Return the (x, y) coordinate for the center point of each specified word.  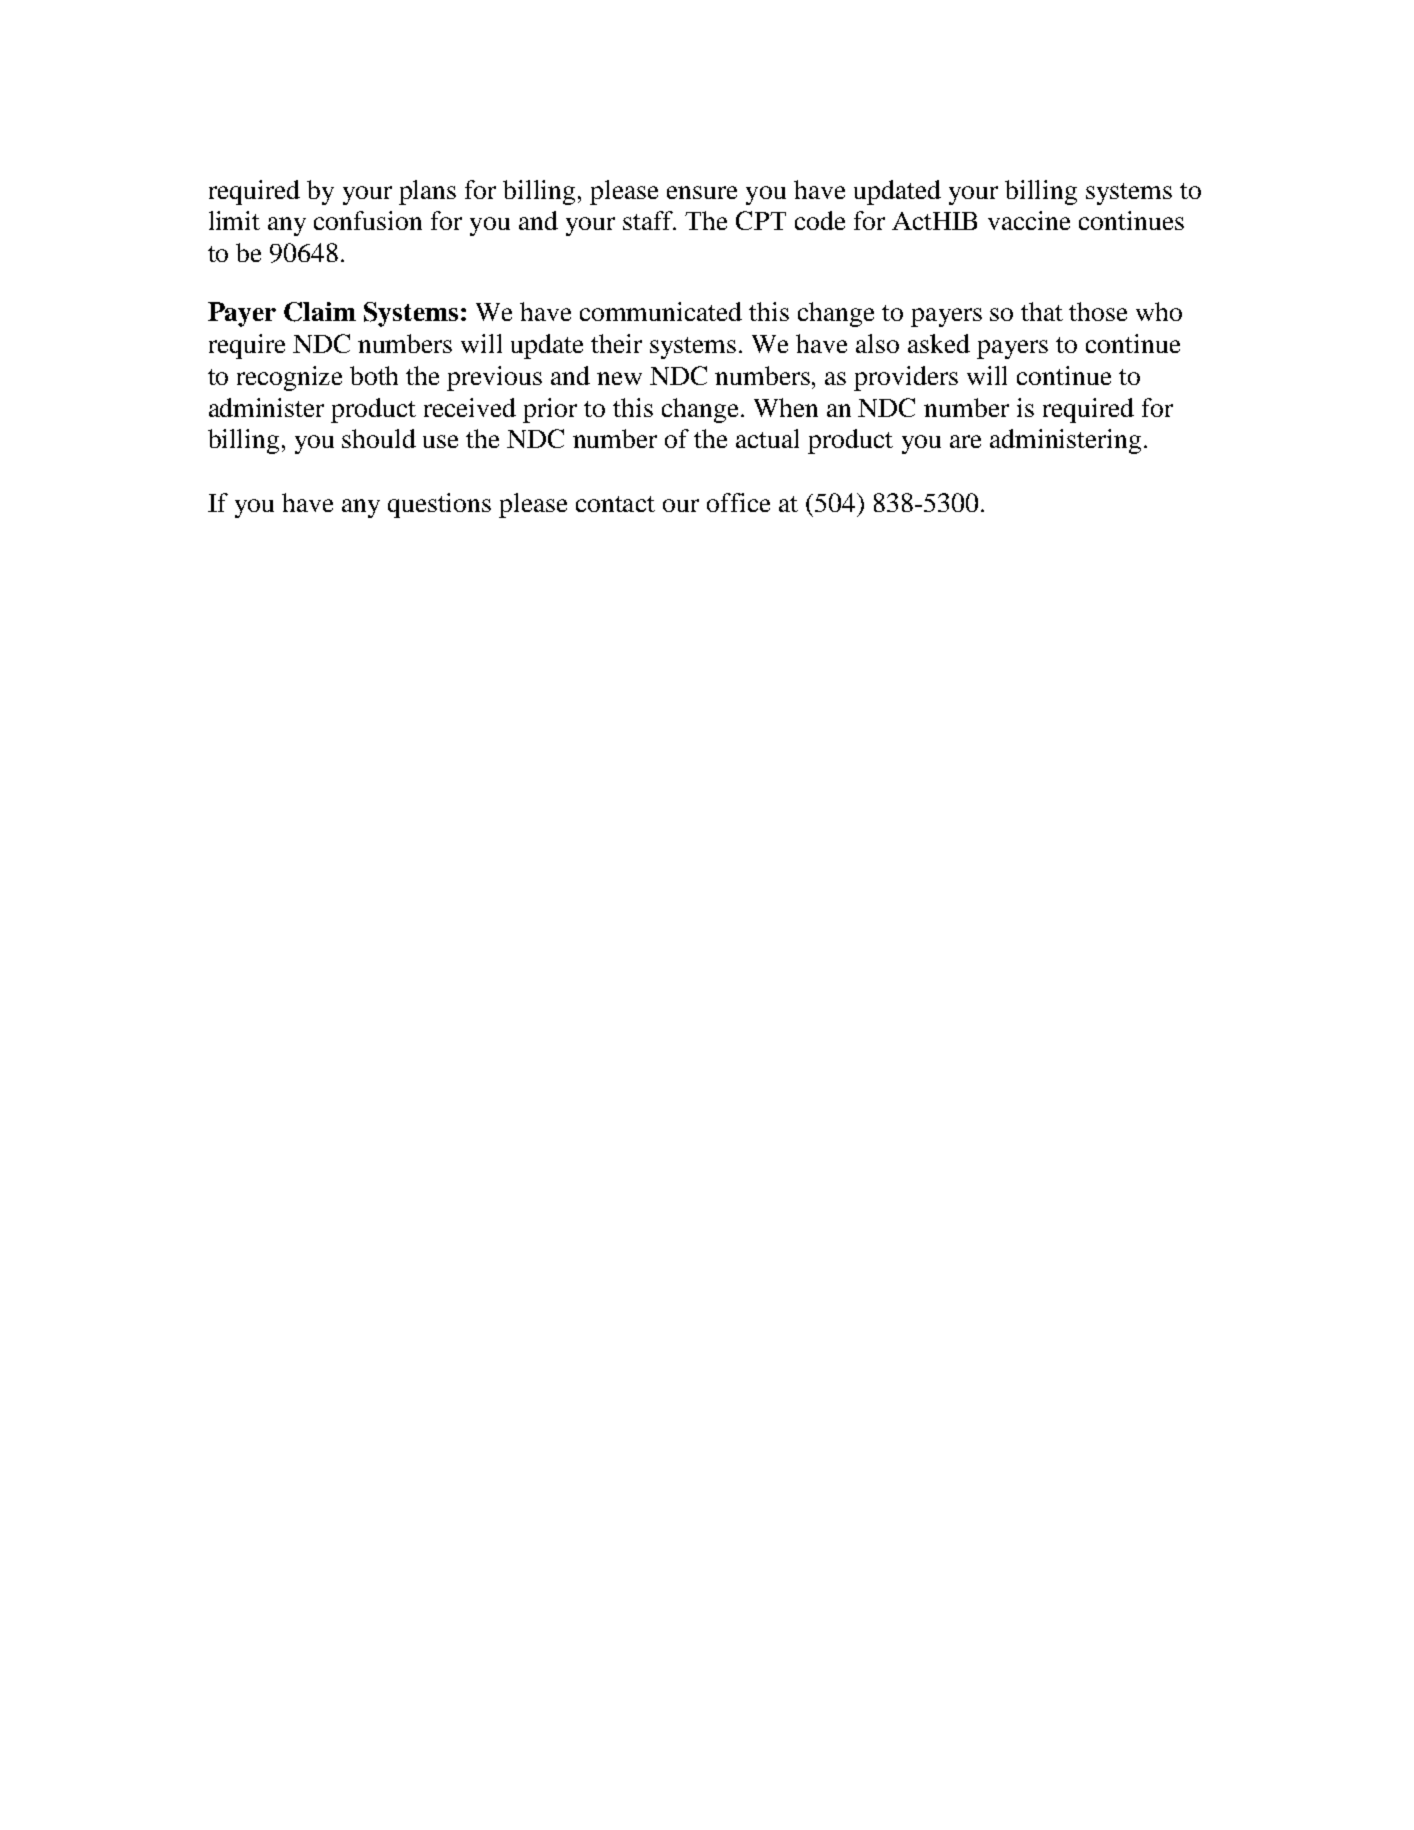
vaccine (1029, 220)
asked (939, 343)
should (379, 438)
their (616, 343)
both (374, 375)
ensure (702, 192)
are (965, 441)
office (738, 502)
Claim (320, 312)
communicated (661, 311)
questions (439, 505)
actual (767, 438)
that (1042, 311)
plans (427, 192)
